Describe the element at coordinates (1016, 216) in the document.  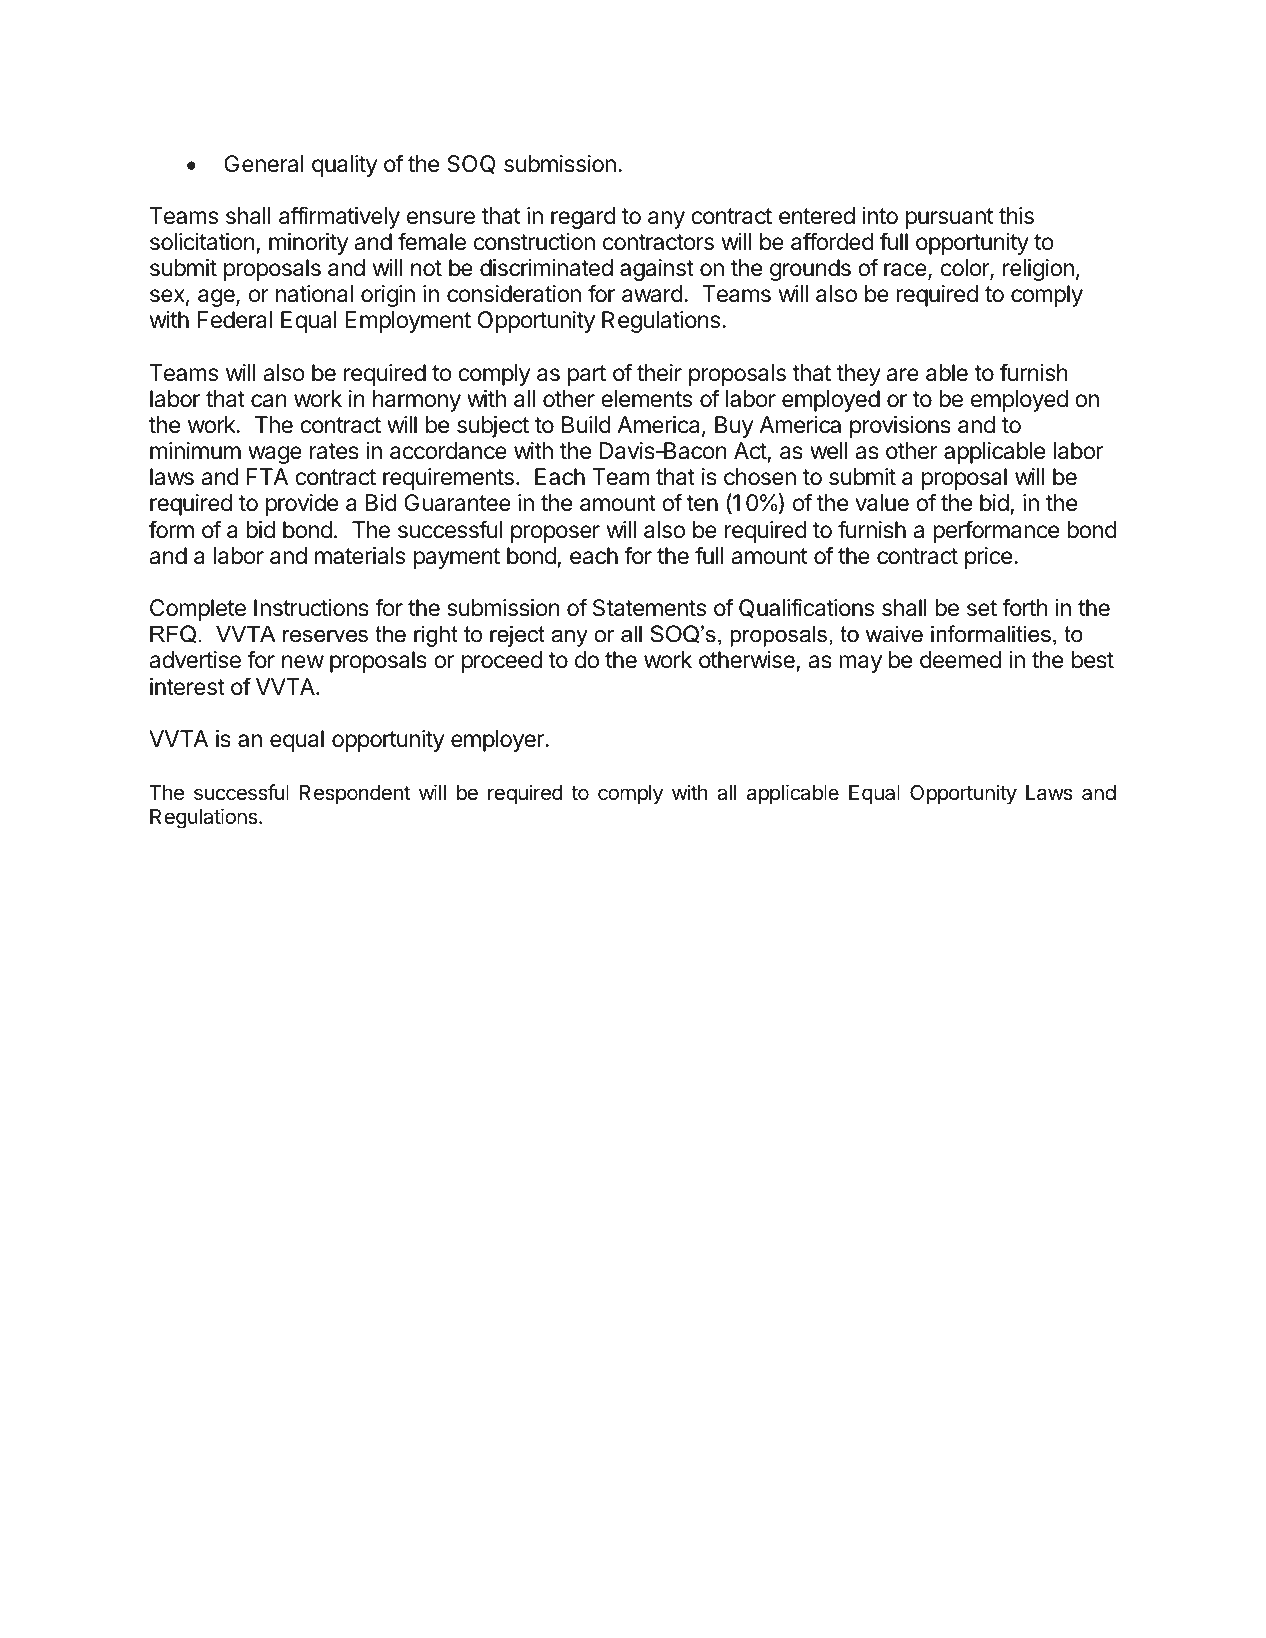
I see `this` at that location.
